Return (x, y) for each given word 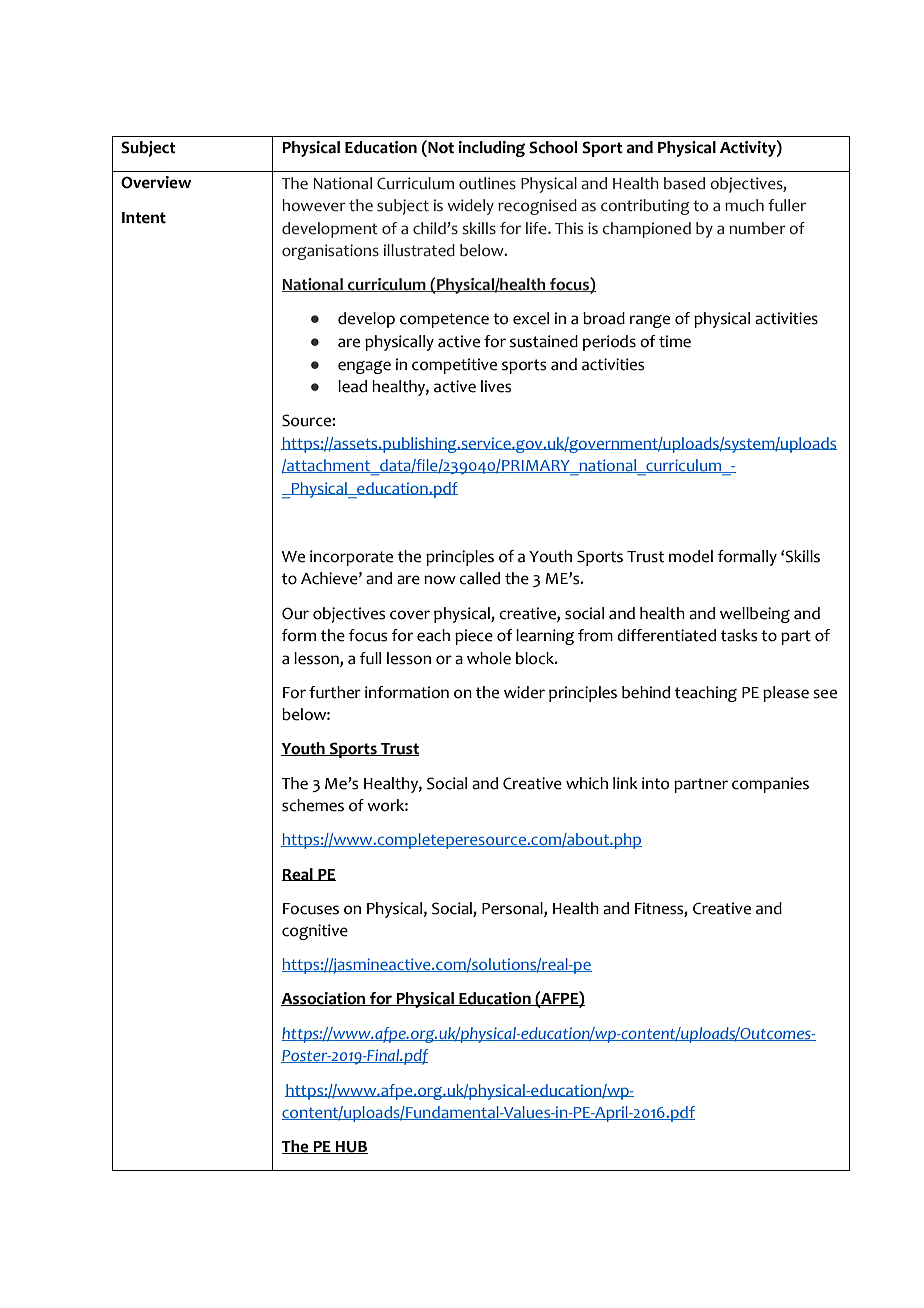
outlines (487, 183)
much (744, 205)
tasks (739, 635)
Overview (156, 182)
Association (324, 999)
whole (489, 658)
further (335, 692)
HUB (351, 1147)
